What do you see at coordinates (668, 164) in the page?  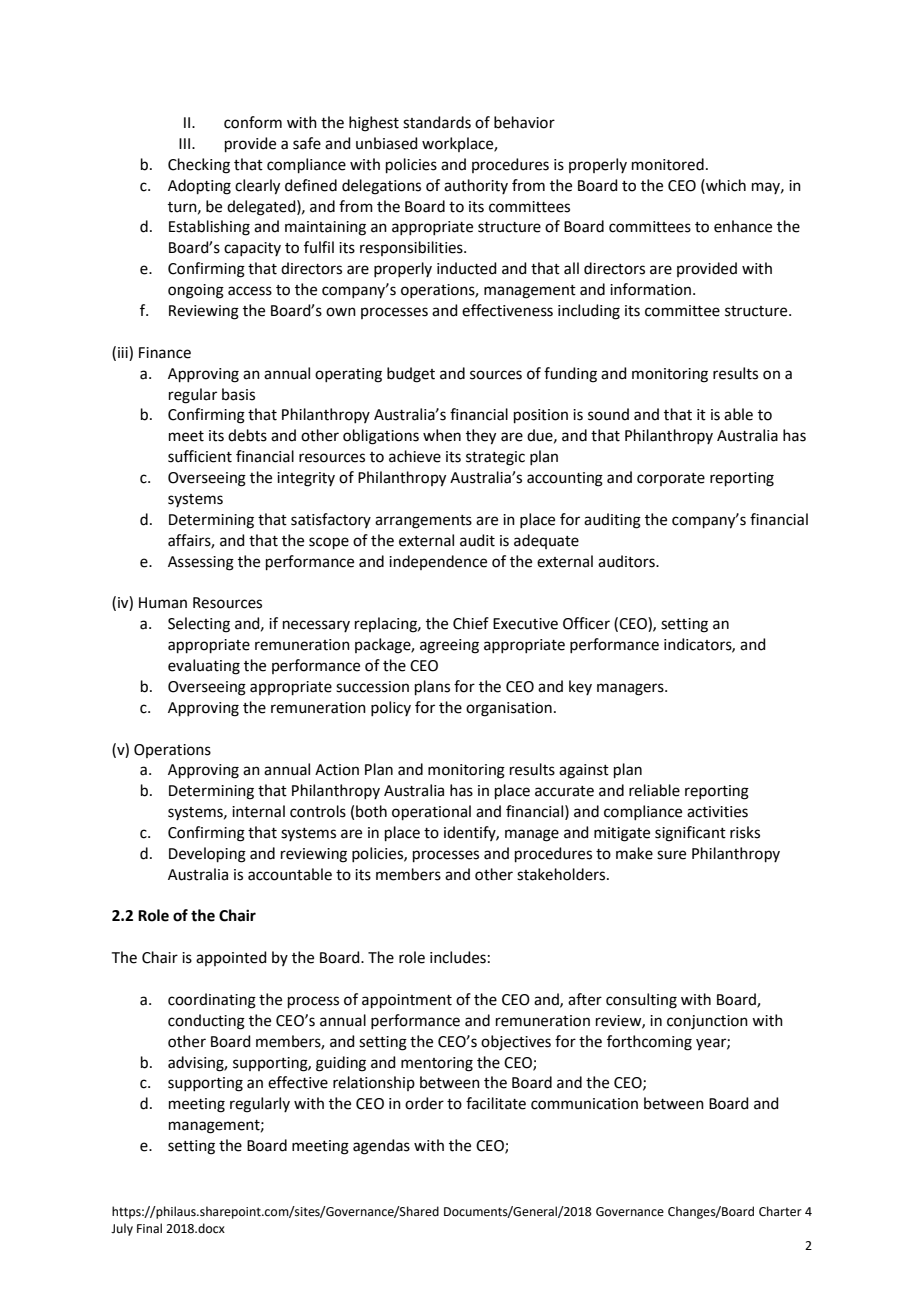 I see `monitored` at bounding box center [668, 164].
